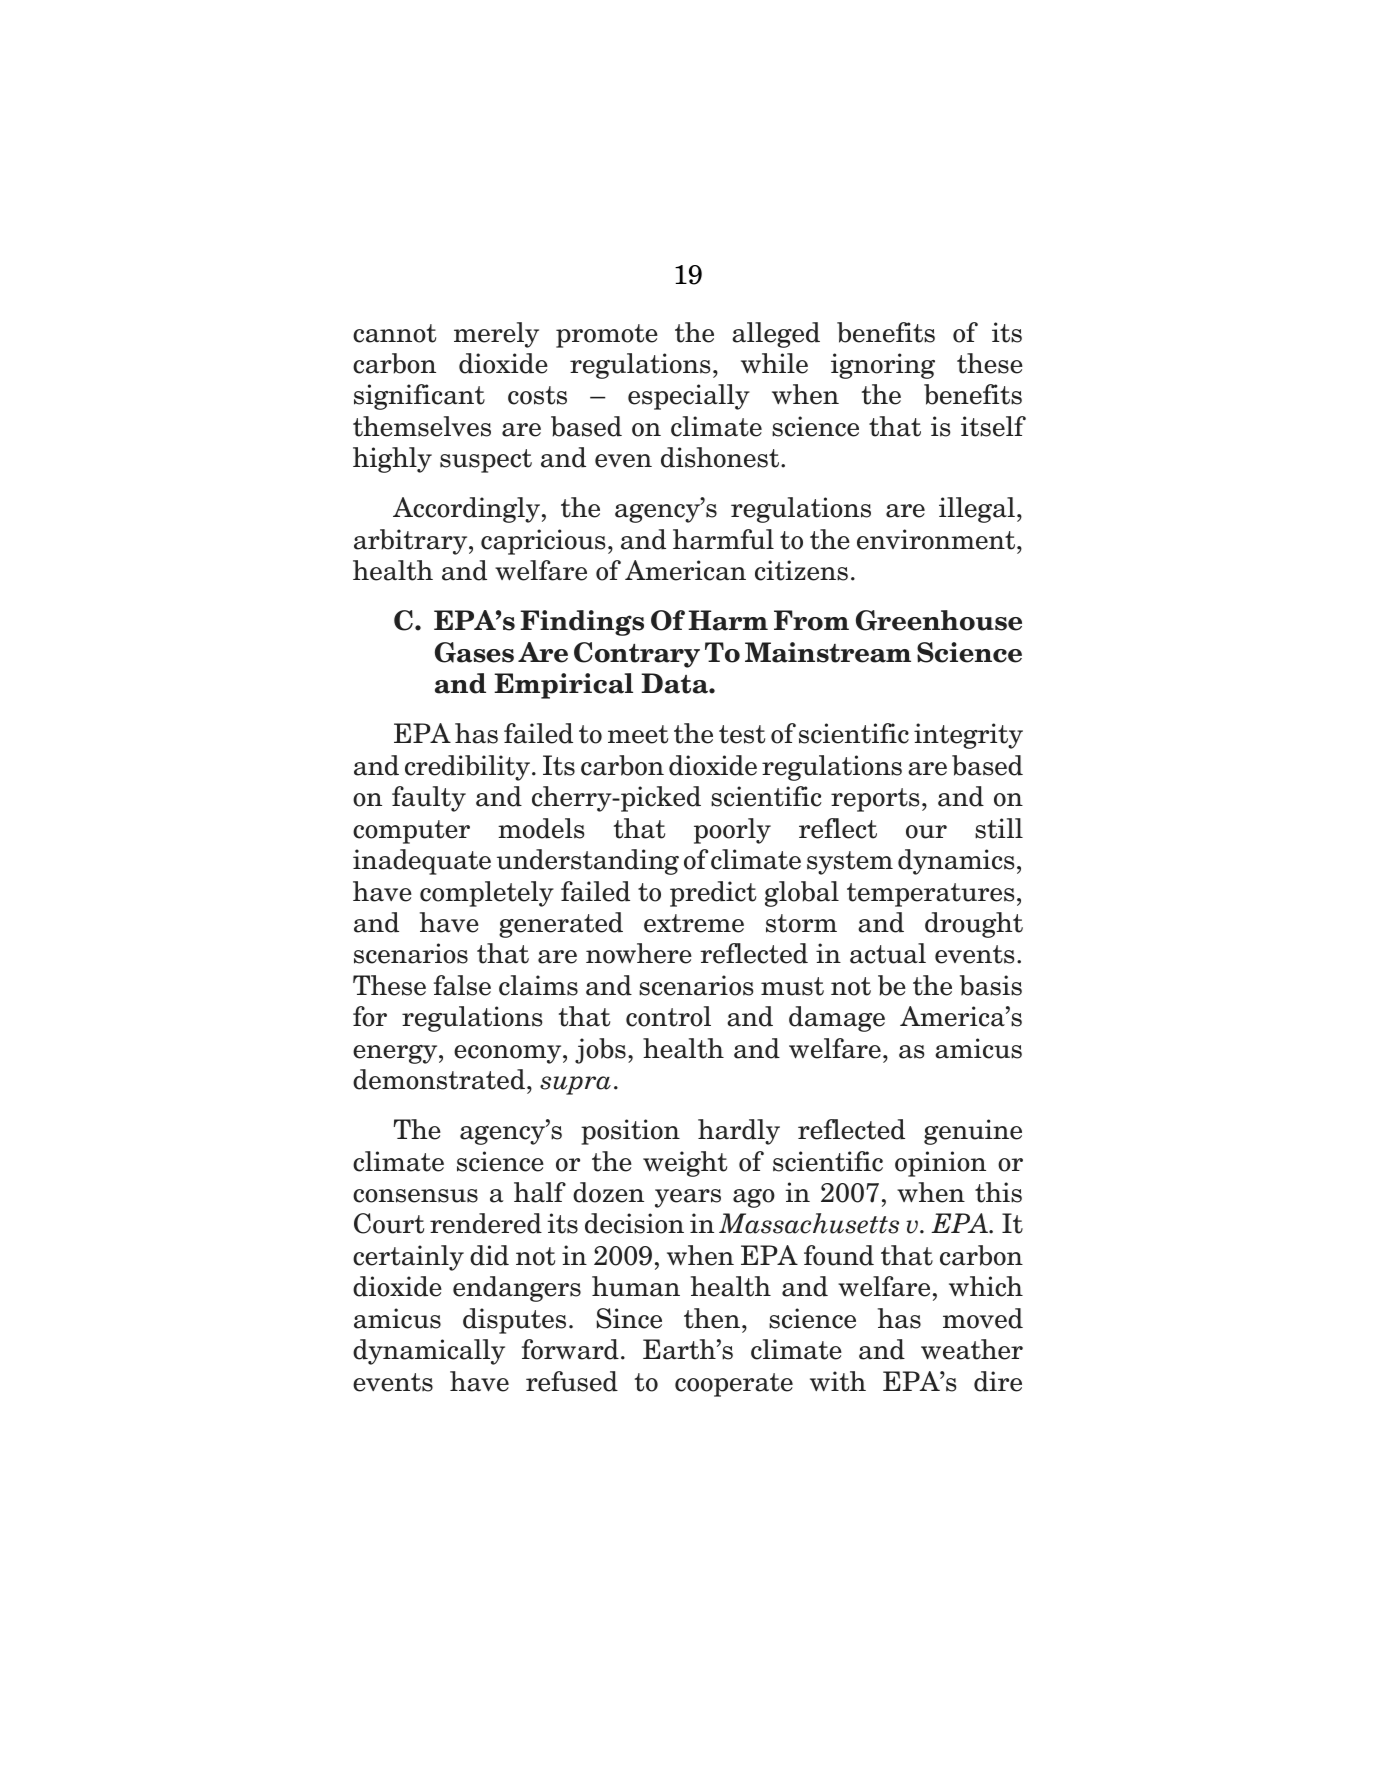 Image resolution: width=1376 pixels, height=1780 pixels. Describe the element at coordinates (968, 736) in the screenshot. I see `integrity` at that location.
